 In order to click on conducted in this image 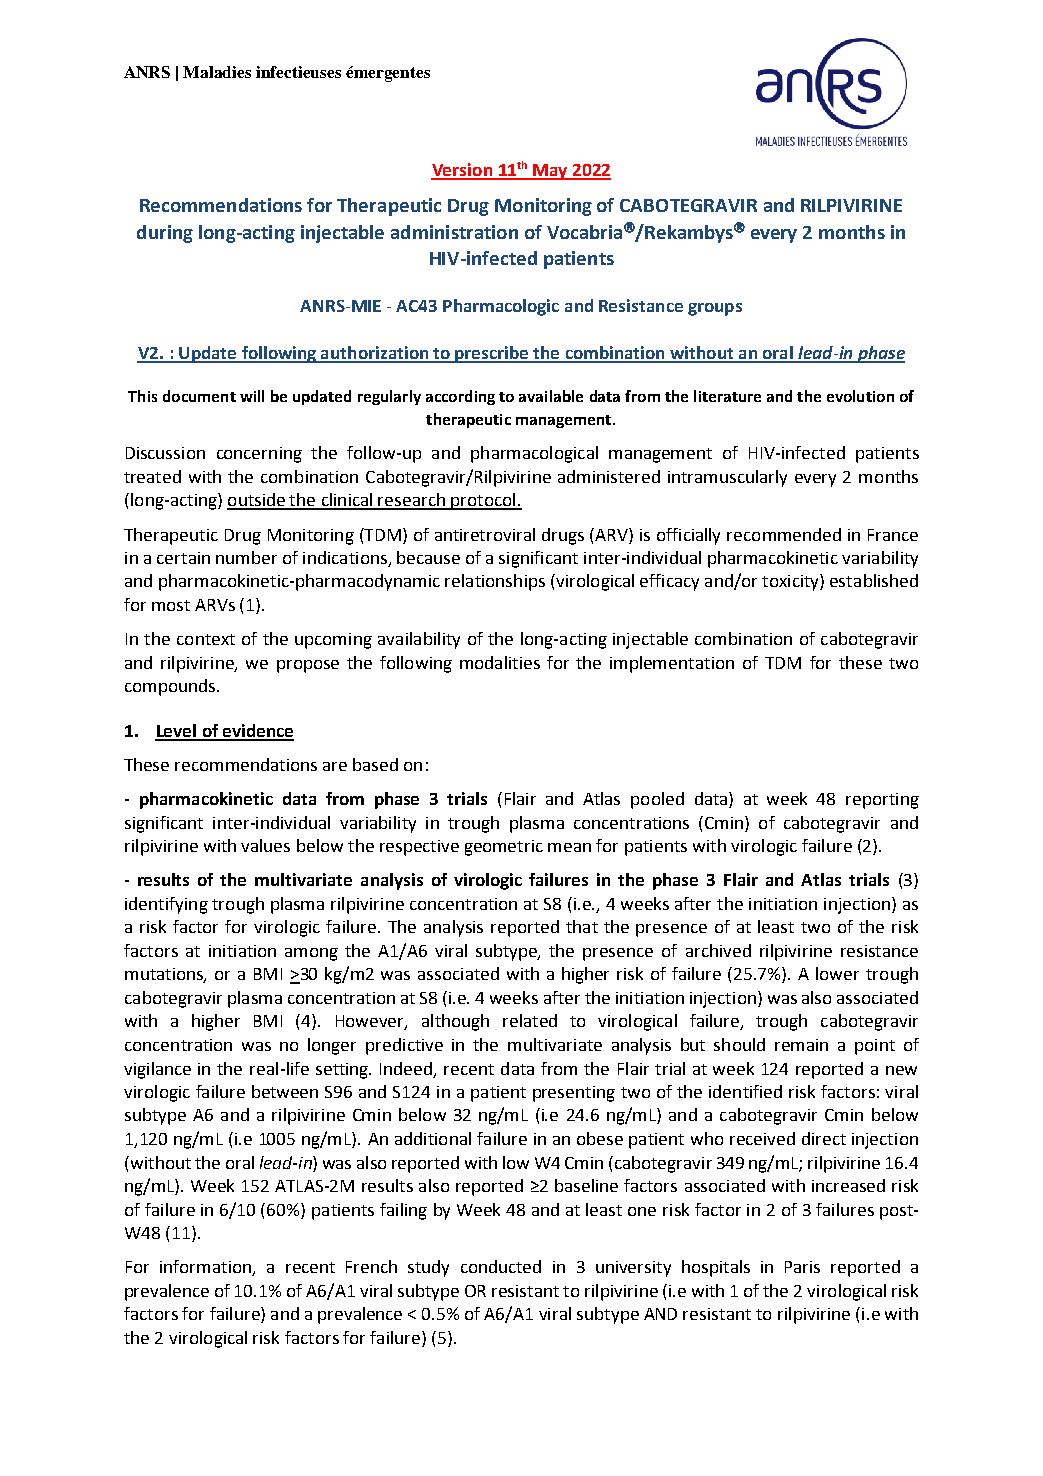, I will do `click(501, 1266)`.
